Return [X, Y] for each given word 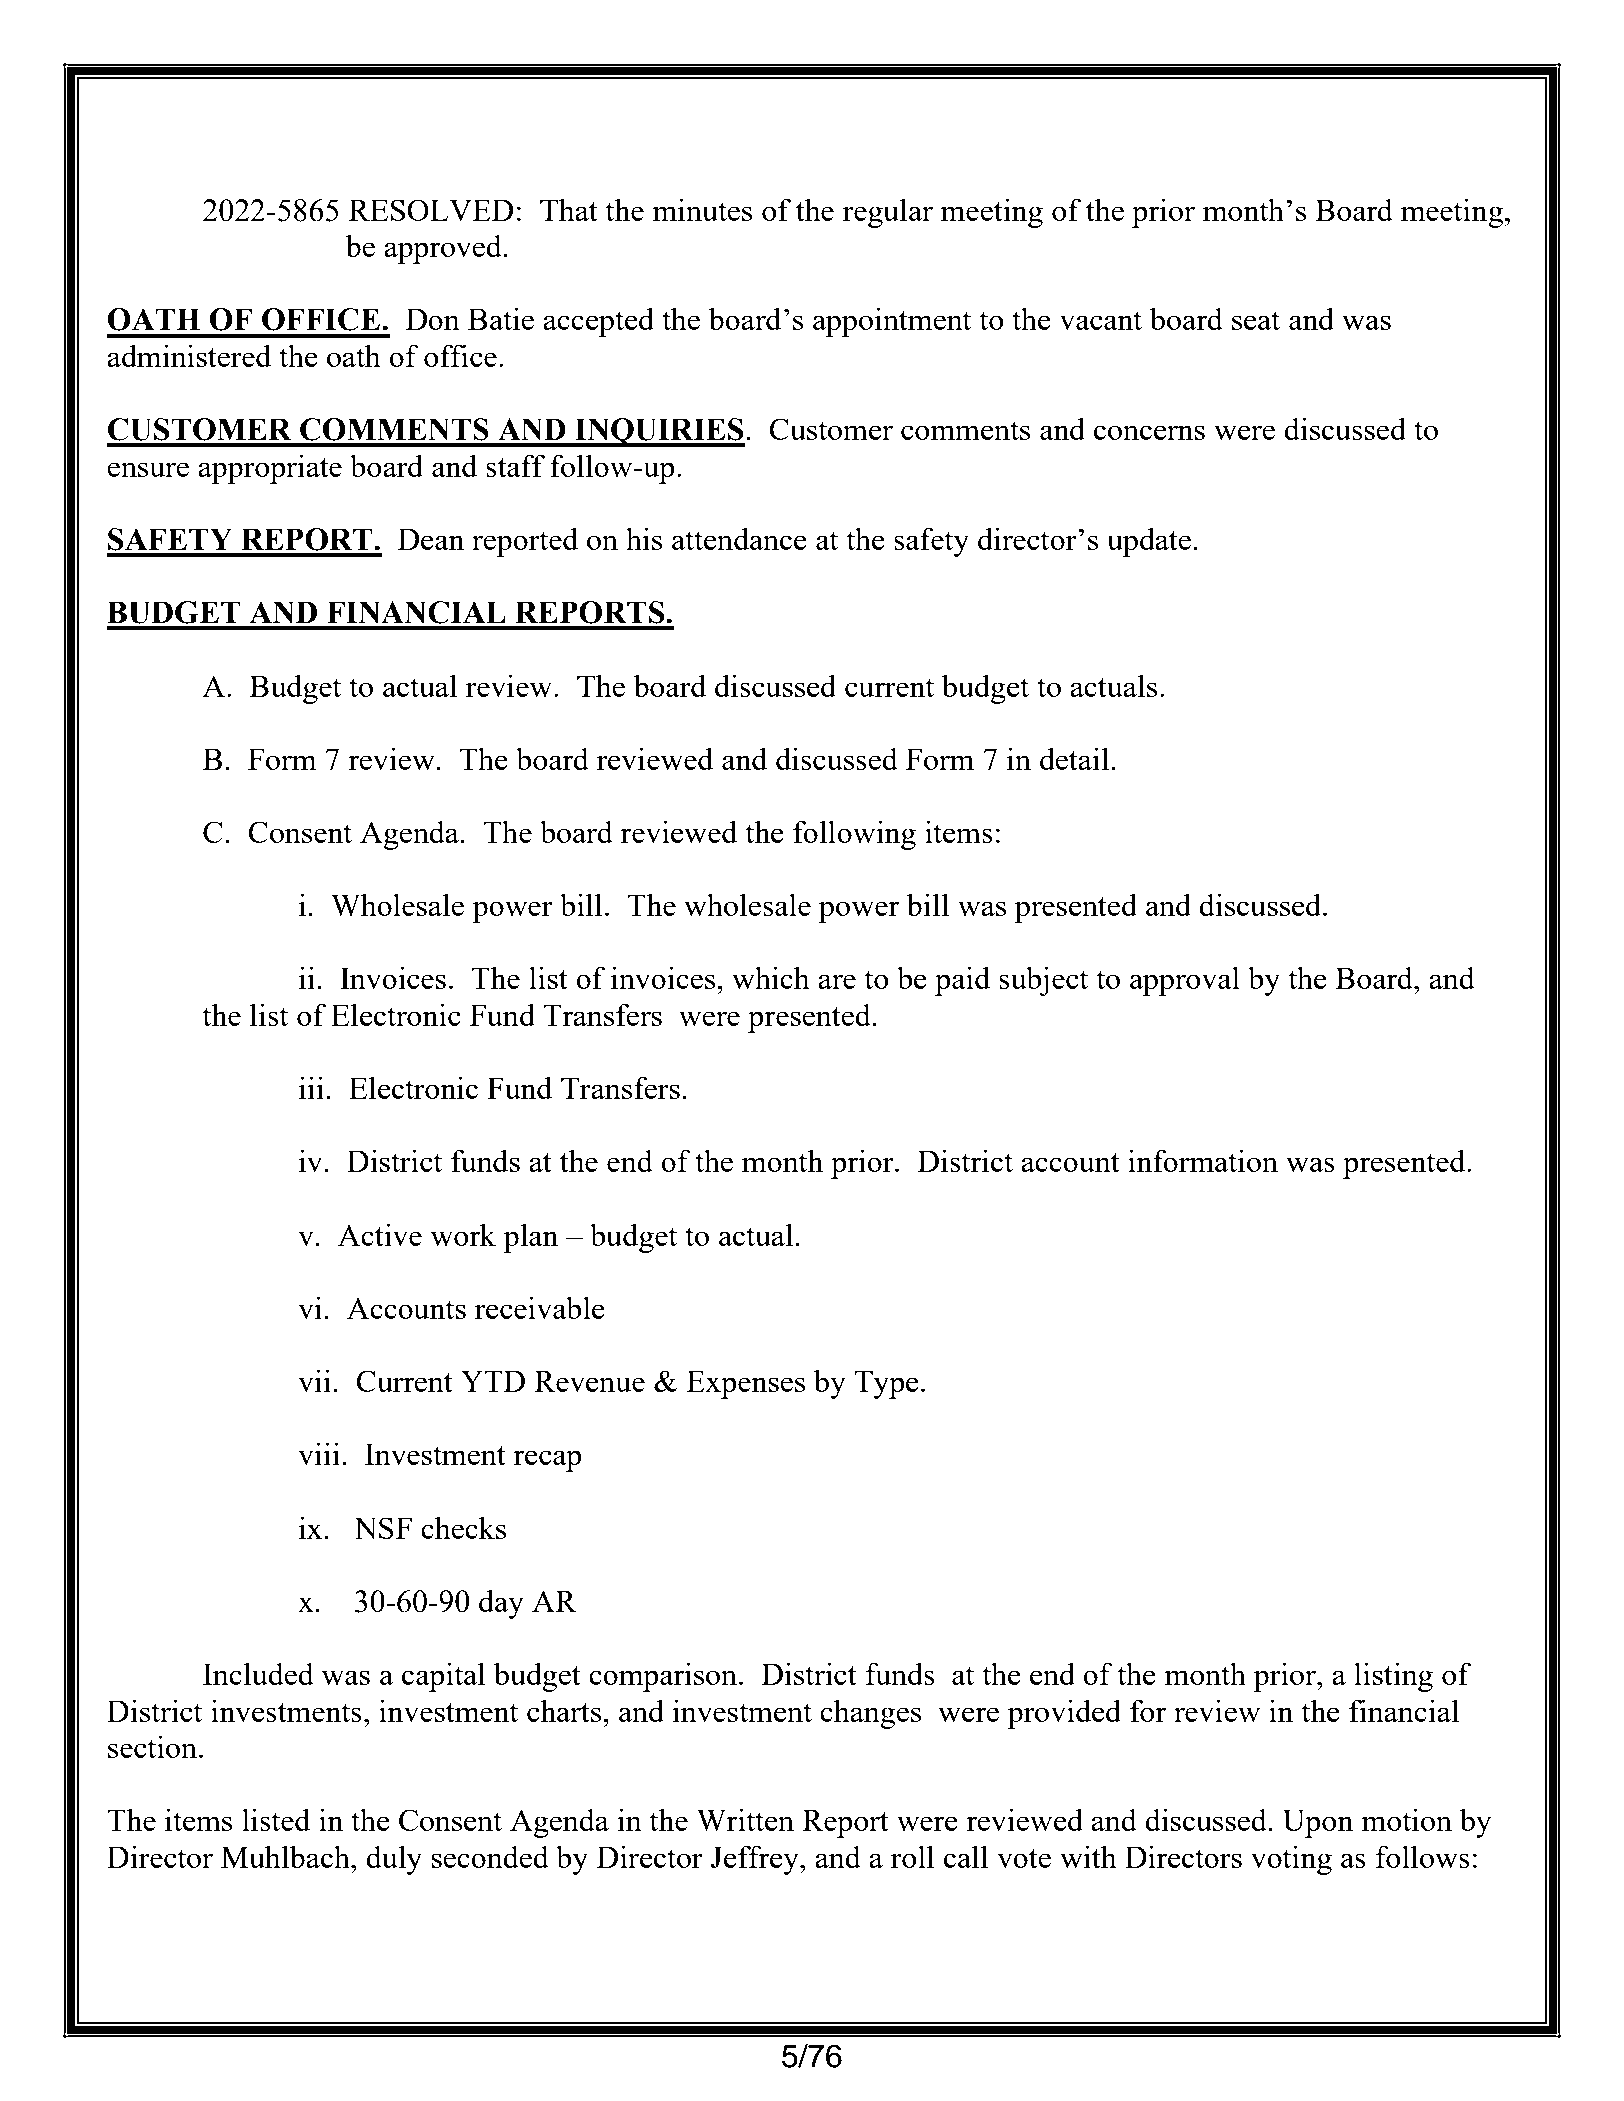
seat [1256, 320]
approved [443, 249]
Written [745, 1819]
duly [394, 1860]
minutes [702, 209]
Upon [1317, 1823]
